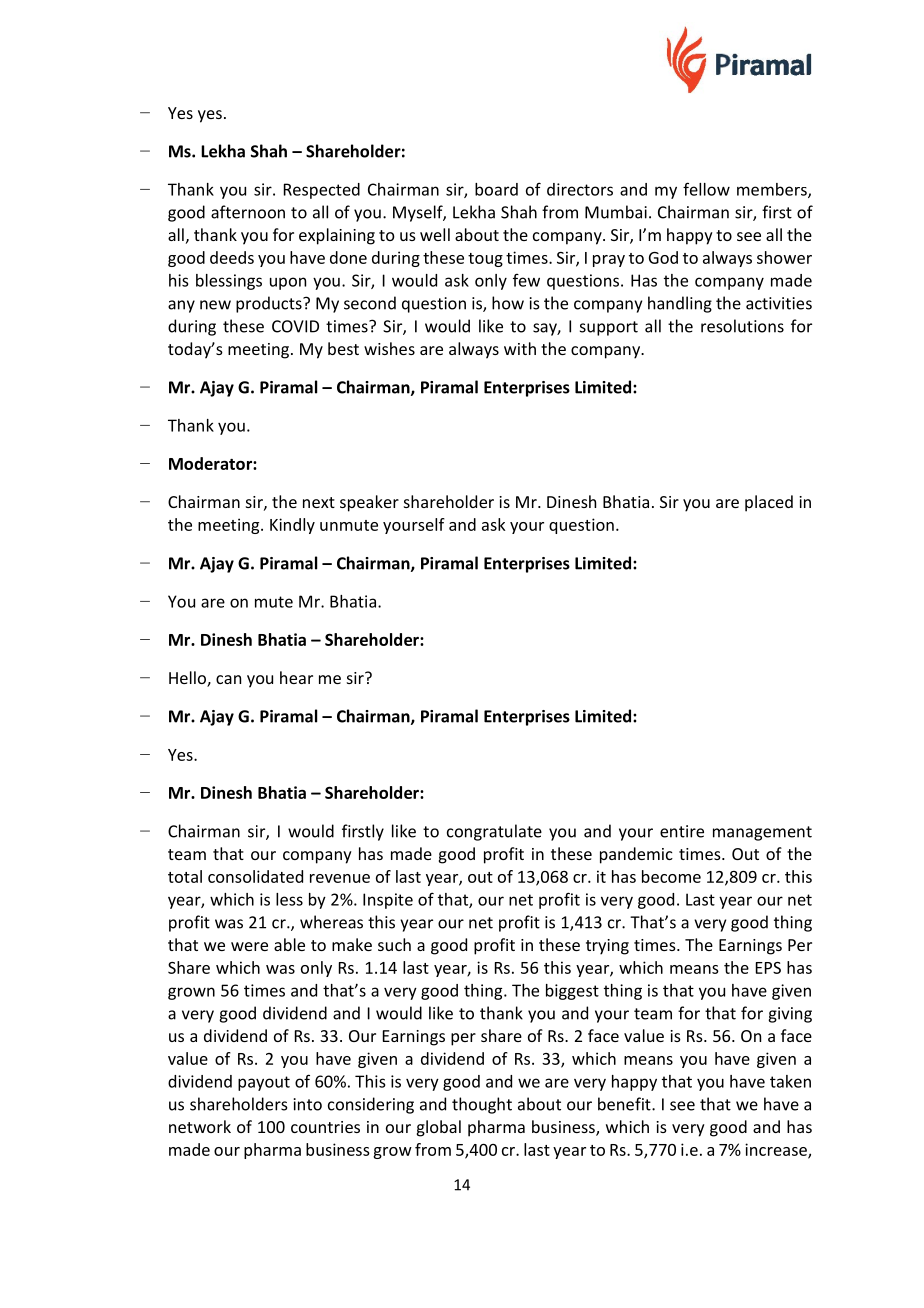  What do you see at coordinates (494, 832) in the screenshot?
I see `congratulate` at bounding box center [494, 832].
